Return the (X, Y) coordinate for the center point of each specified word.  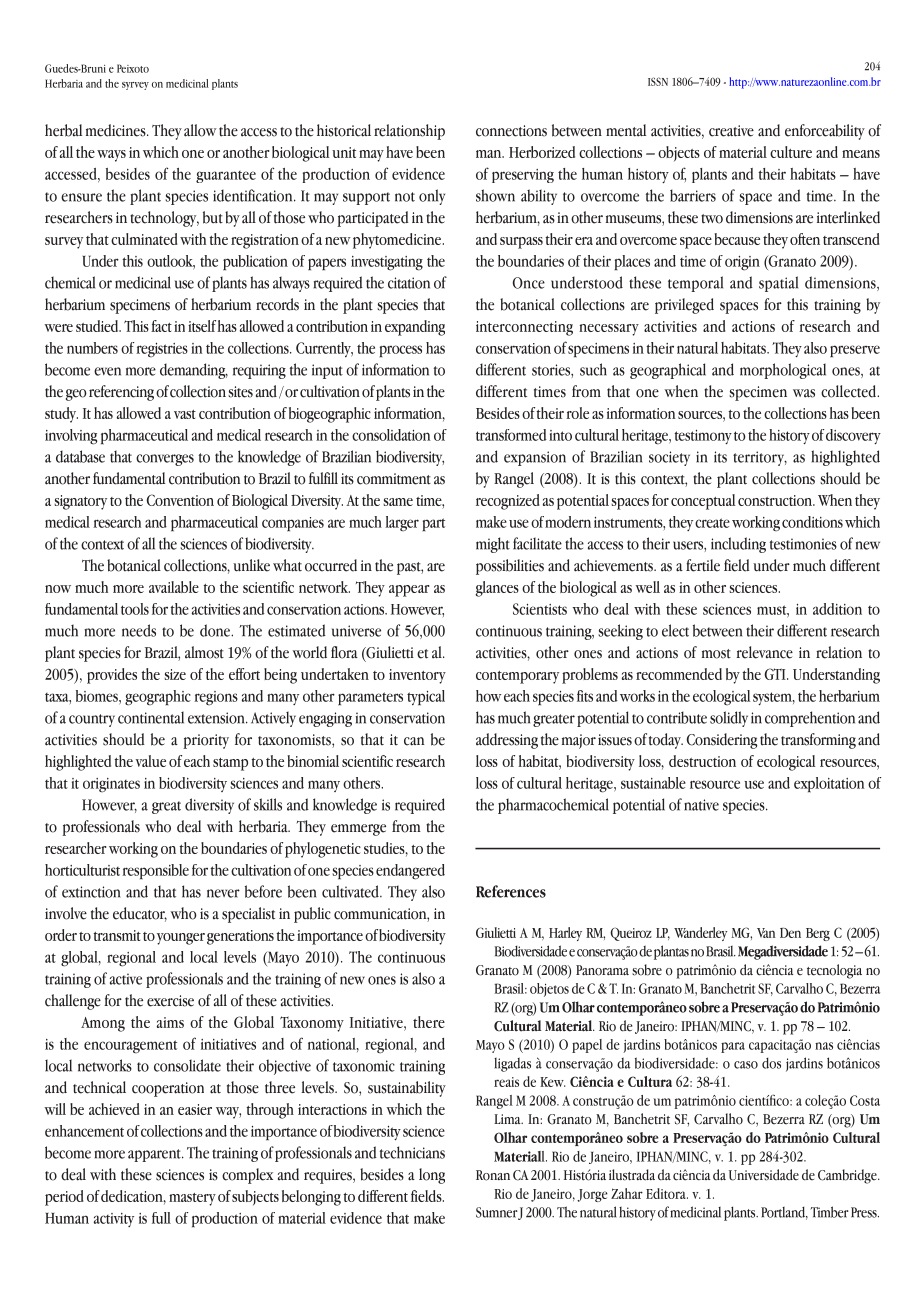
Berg (818, 934)
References (511, 891)
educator (140, 914)
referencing (121, 393)
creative (731, 131)
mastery (192, 1199)
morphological (783, 371)
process (400, 351)
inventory (417, 676)
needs (139, 630)
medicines (117, 130)
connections (511, 131)
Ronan (493, 1175)
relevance (764, 652)
